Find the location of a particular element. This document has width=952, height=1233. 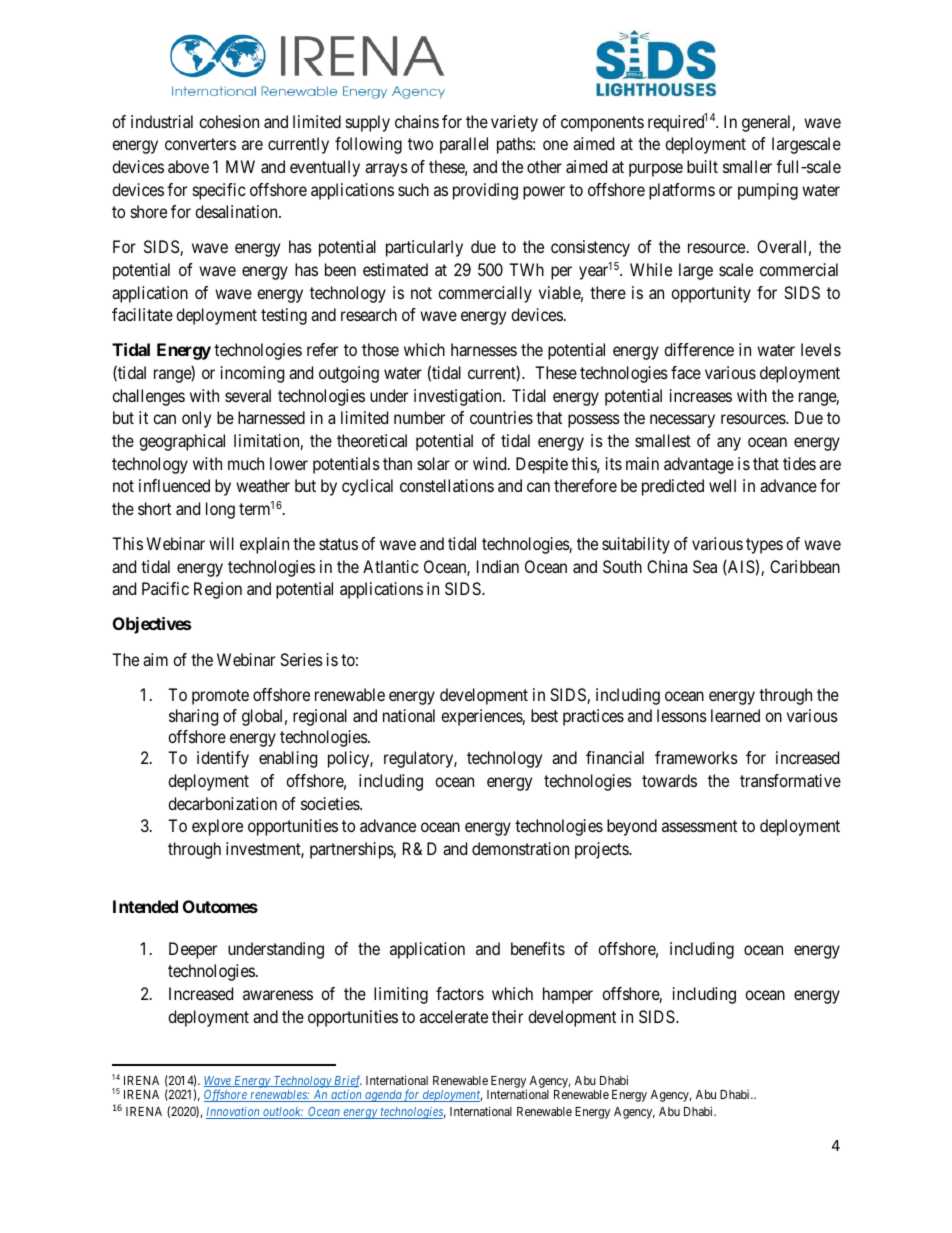

converters is located at coordinates (200, 144).
